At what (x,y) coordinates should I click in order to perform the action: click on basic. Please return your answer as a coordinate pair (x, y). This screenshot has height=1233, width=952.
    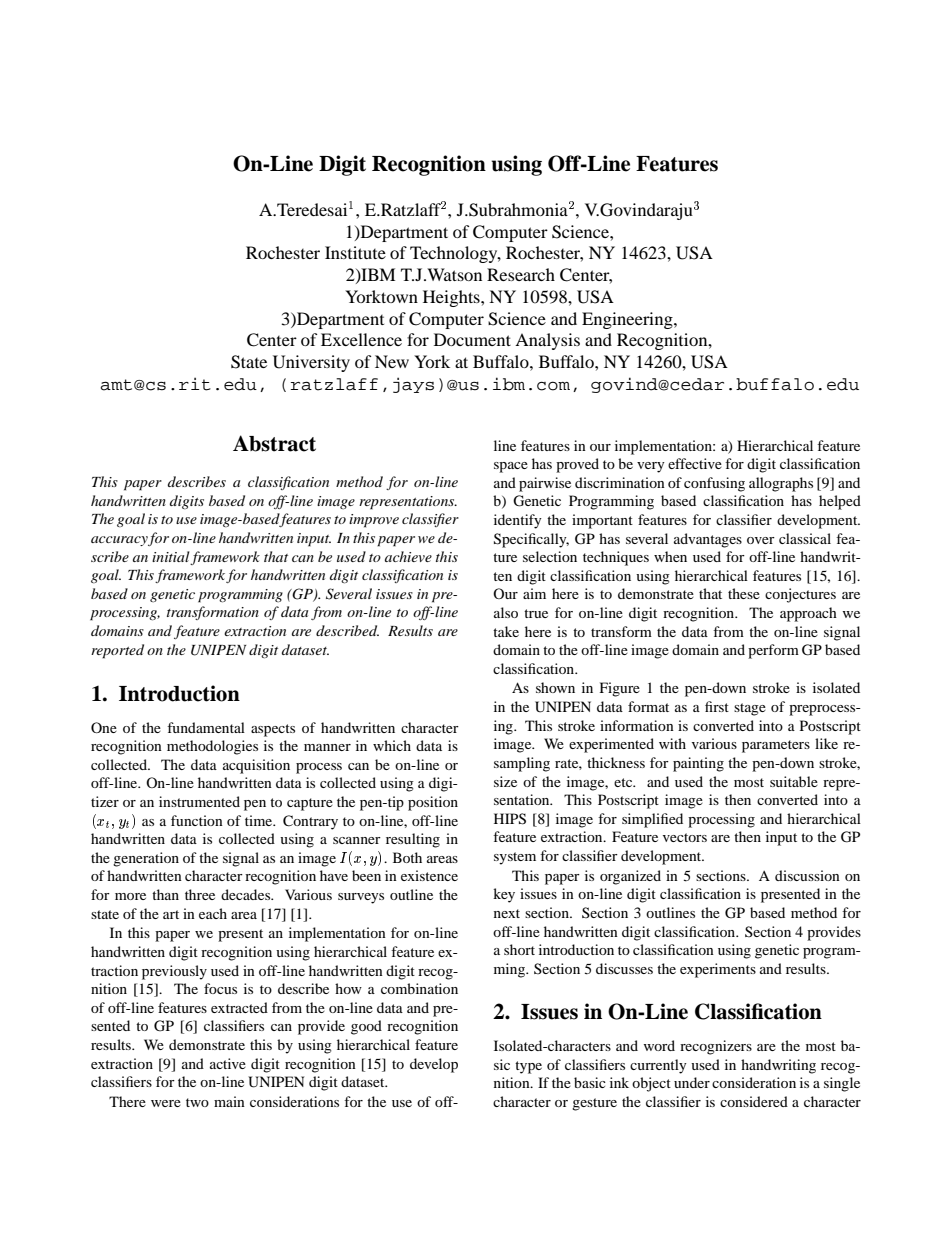
    Looking at the image, I should click on (590, 1082).
